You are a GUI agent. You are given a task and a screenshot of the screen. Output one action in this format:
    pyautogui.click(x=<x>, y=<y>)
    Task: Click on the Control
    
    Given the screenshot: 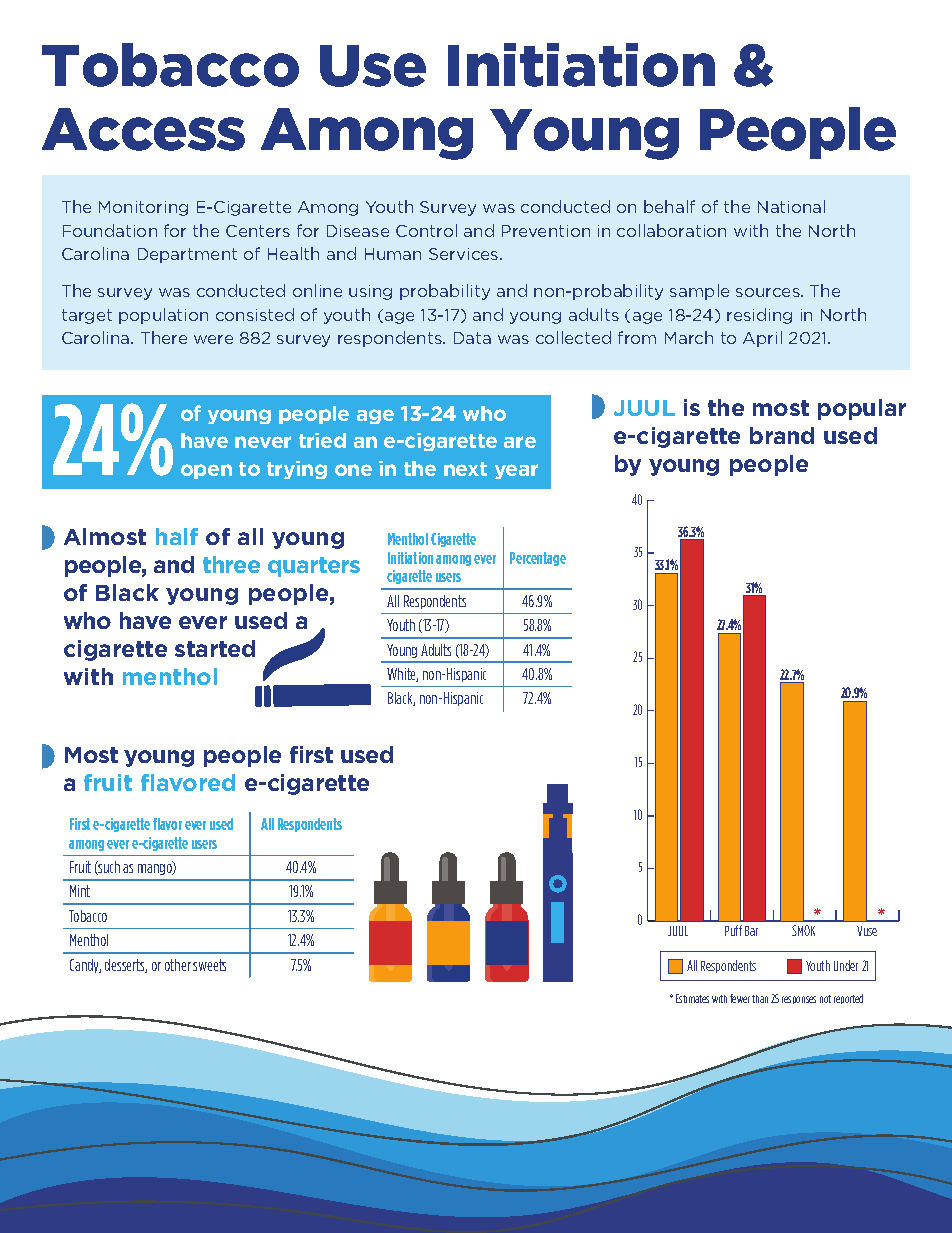 What is the action you would take?
    pyautogui.click(x=426, y=230)
